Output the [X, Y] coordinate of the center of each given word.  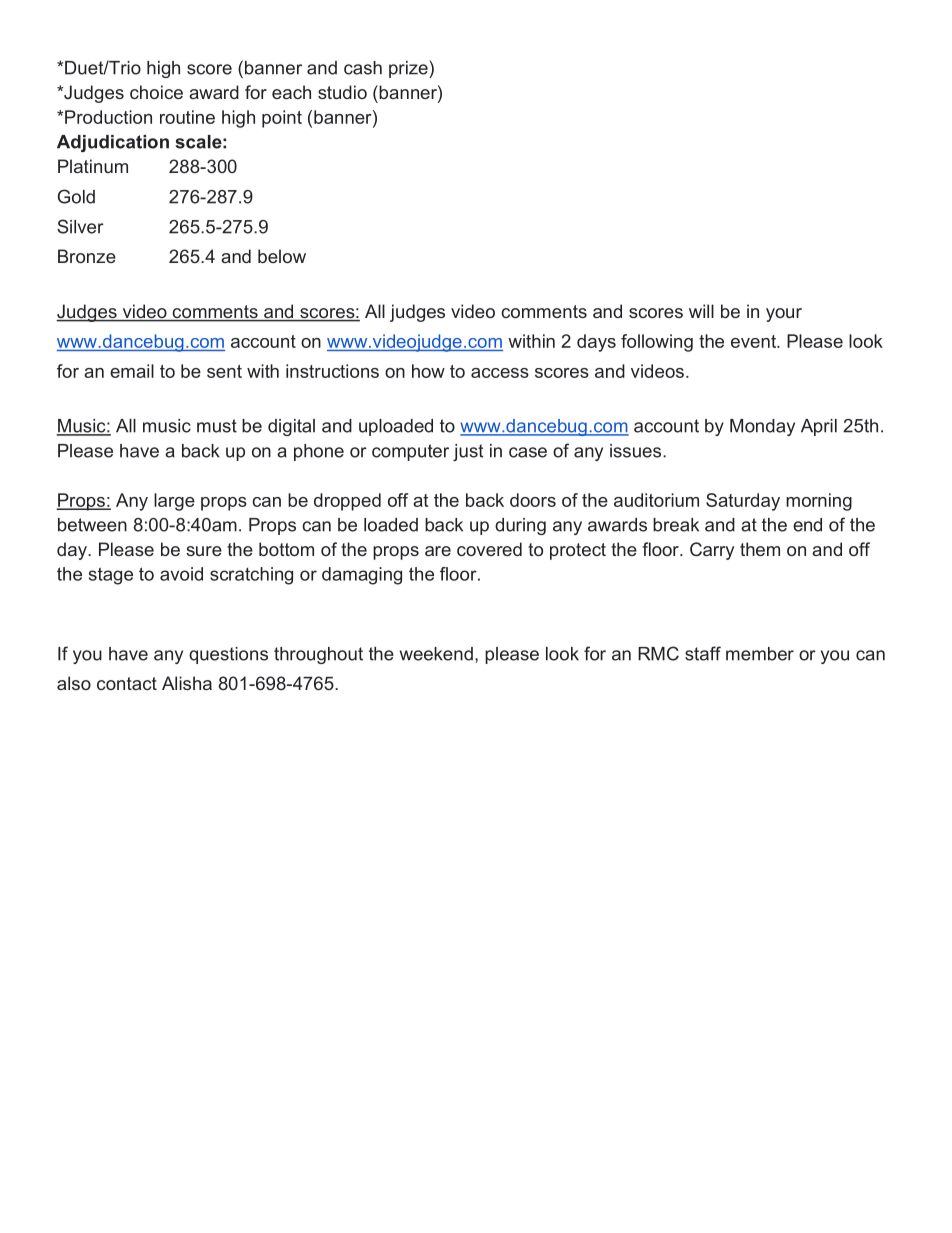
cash [363, 68]
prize [409, 69]
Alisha [187, 683]
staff [703, 653]
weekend [436, 654]
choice [156, 92]
